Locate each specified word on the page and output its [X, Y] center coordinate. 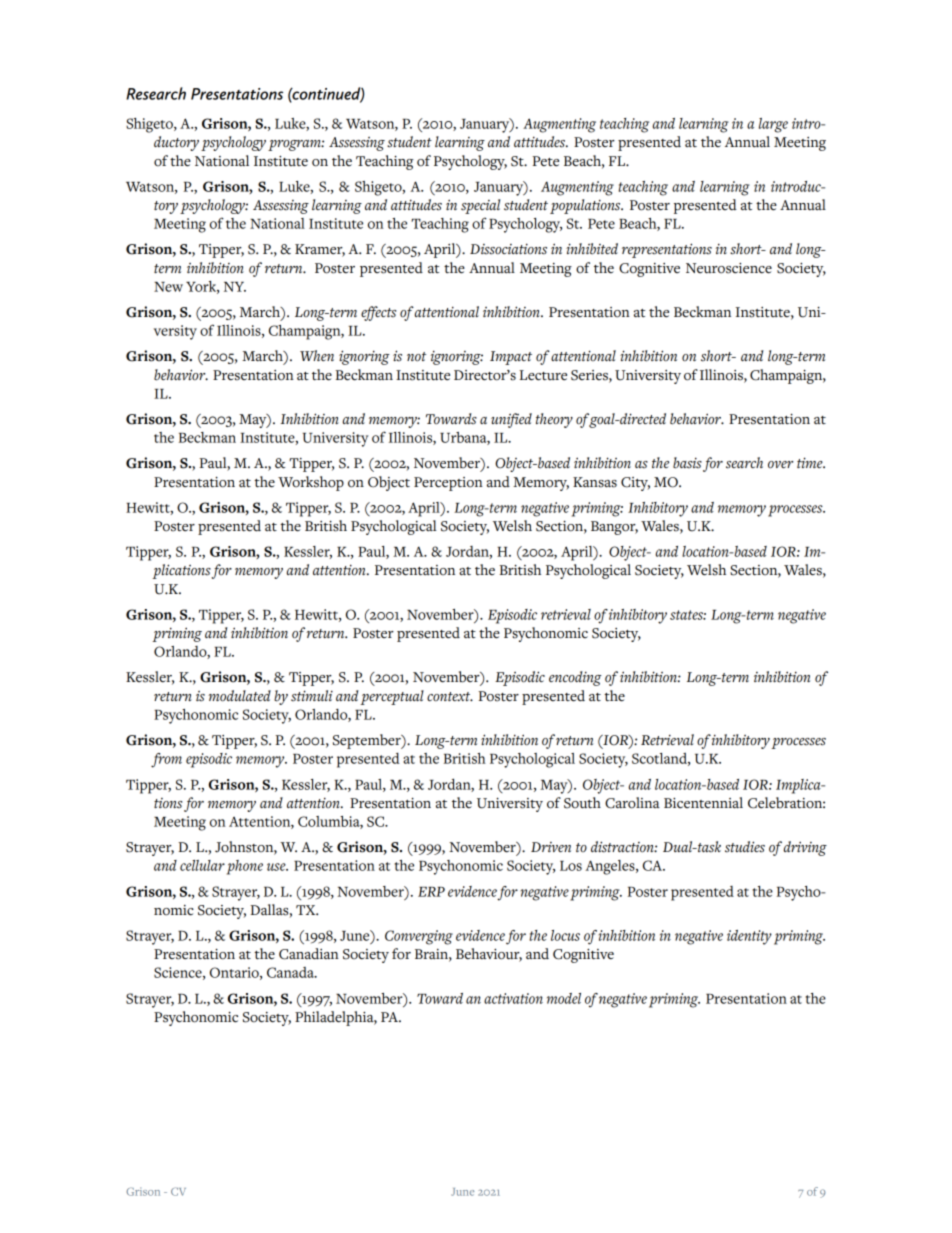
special [480, 206]
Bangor [614, 528]
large [773, 125]
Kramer [320, 250]
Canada [291, 972]
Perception [448, 484]
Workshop [311, 483]
